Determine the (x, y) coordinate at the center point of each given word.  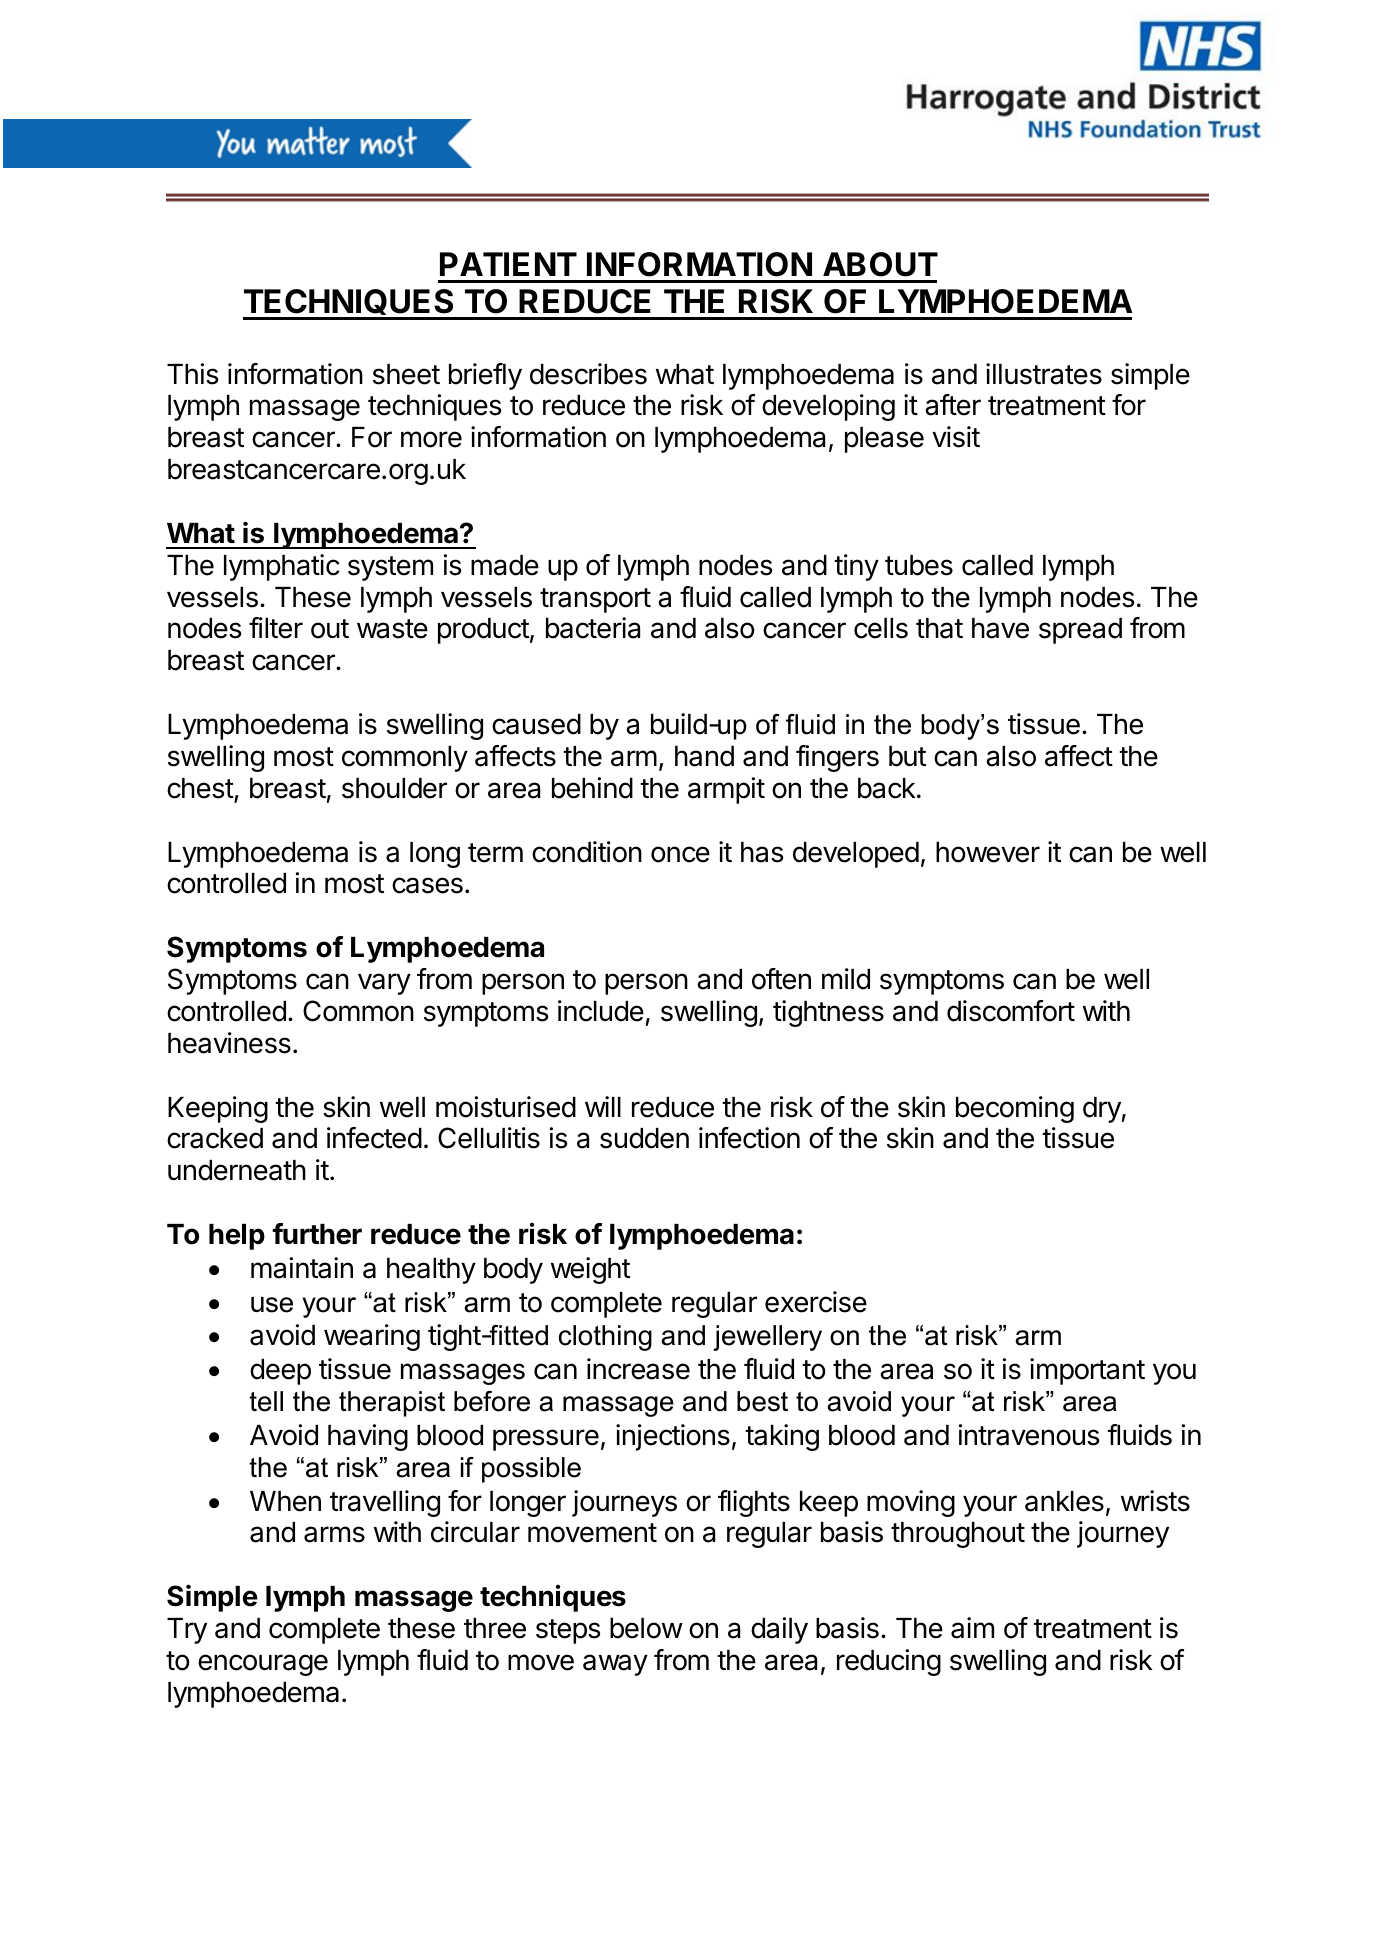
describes (588, 374)
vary (384, 984)
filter (276, 628)
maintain (302, 1268)
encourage (263, 1665)
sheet (406, 374)
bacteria (593, 628)
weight (590, 1270)
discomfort (1011, 1011)
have (1000, 628)
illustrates (1044, 374)
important (1087, 1371)
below (646, 1628)
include (601, 1011)
